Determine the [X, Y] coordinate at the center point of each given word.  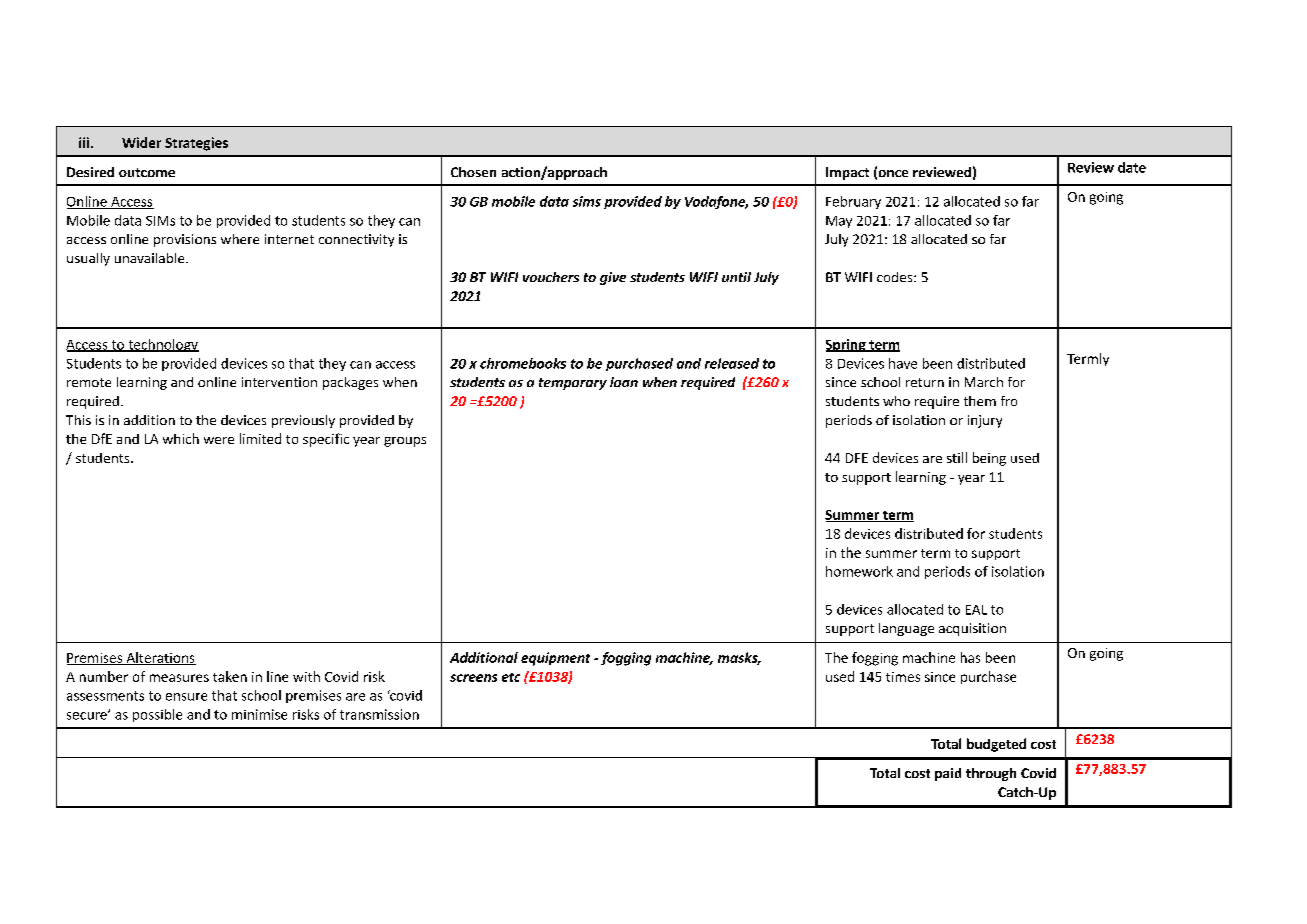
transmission [379, 714]
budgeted [996, 745]
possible [157, 715]
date [1132, 167]
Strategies [196, 144]
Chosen [473, 172]
